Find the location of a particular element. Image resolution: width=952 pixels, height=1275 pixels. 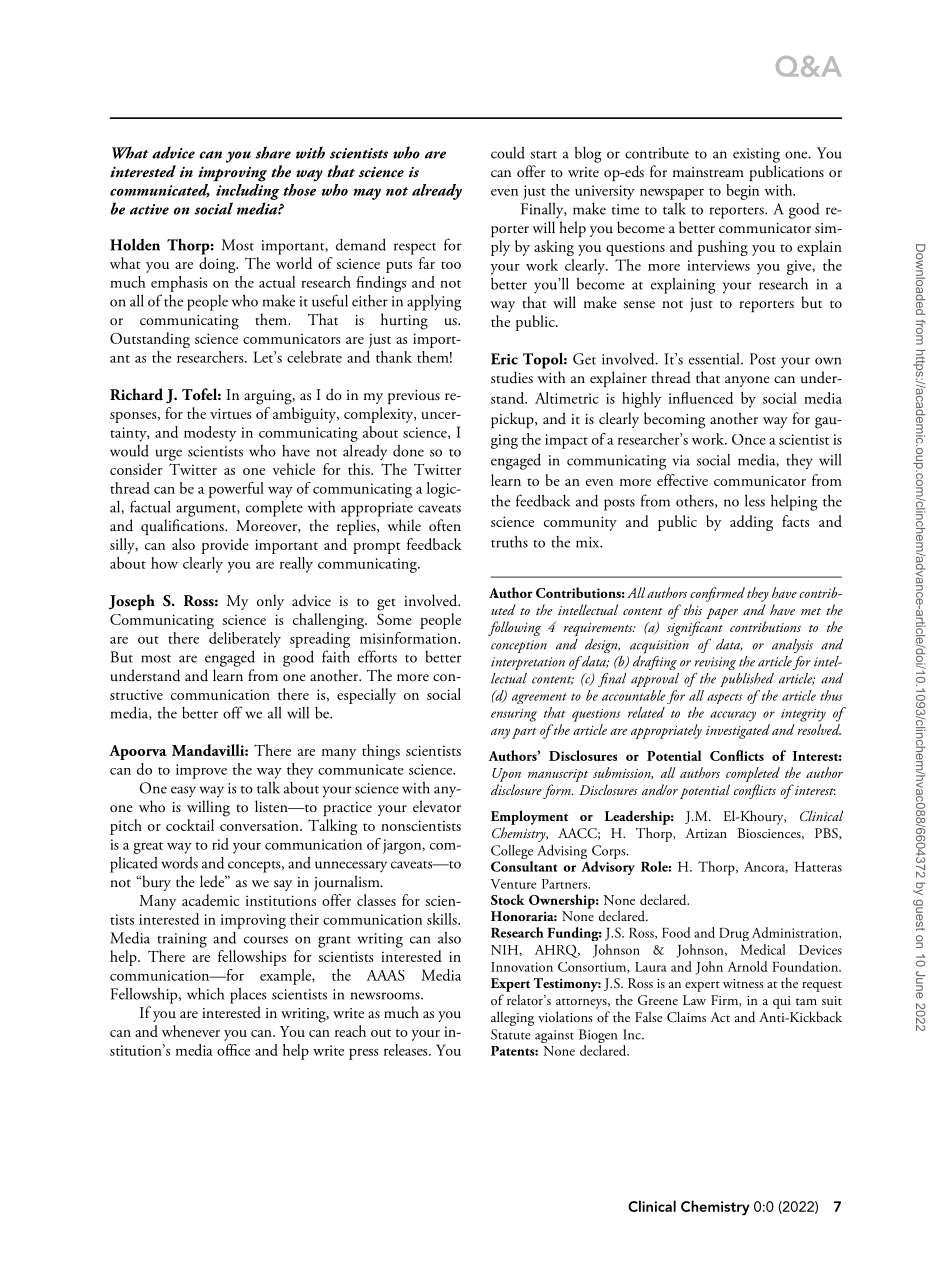

essential is located at coordinates (715, 358).
